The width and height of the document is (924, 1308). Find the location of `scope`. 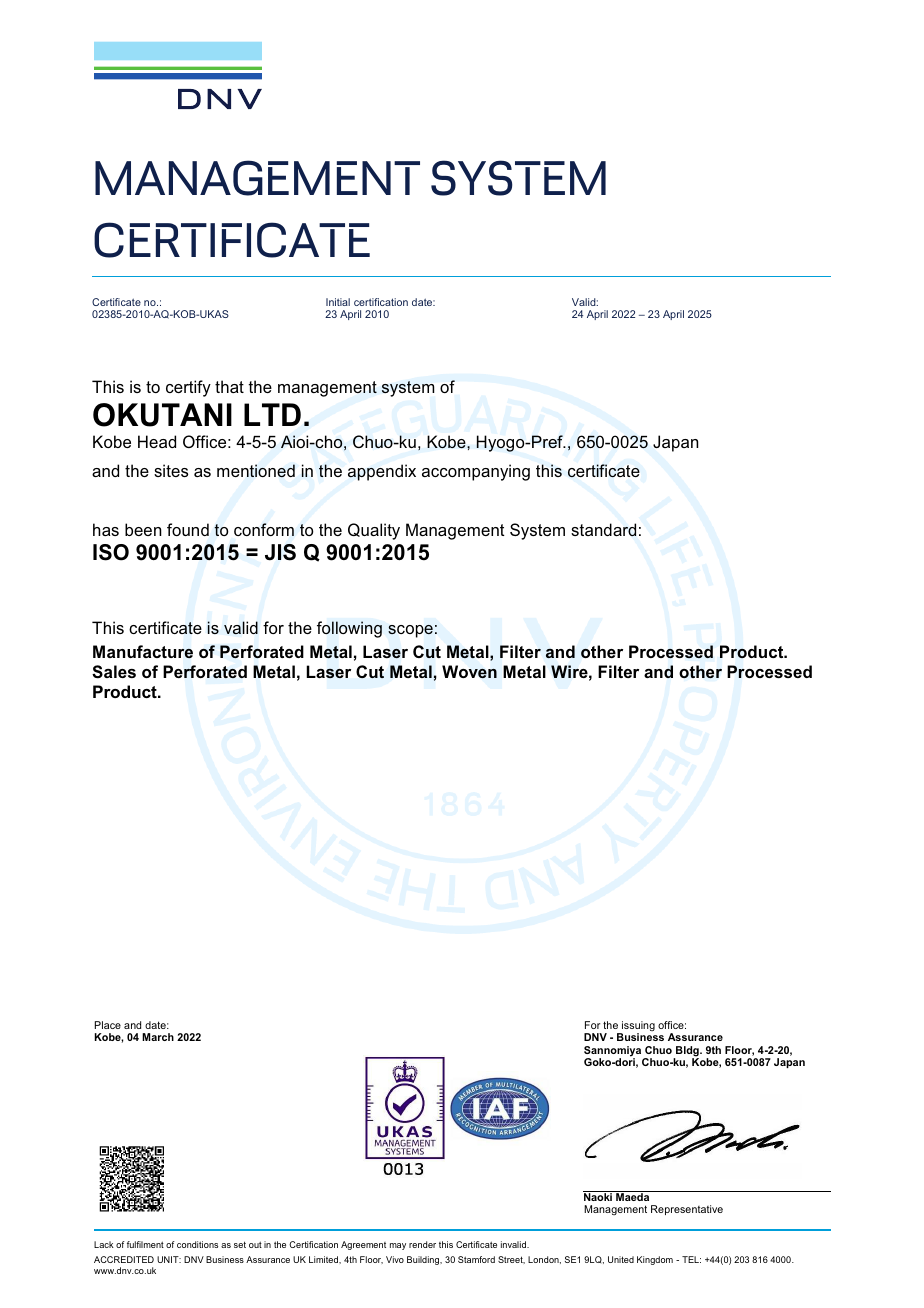

scope is located at coordinates (410, 631).
